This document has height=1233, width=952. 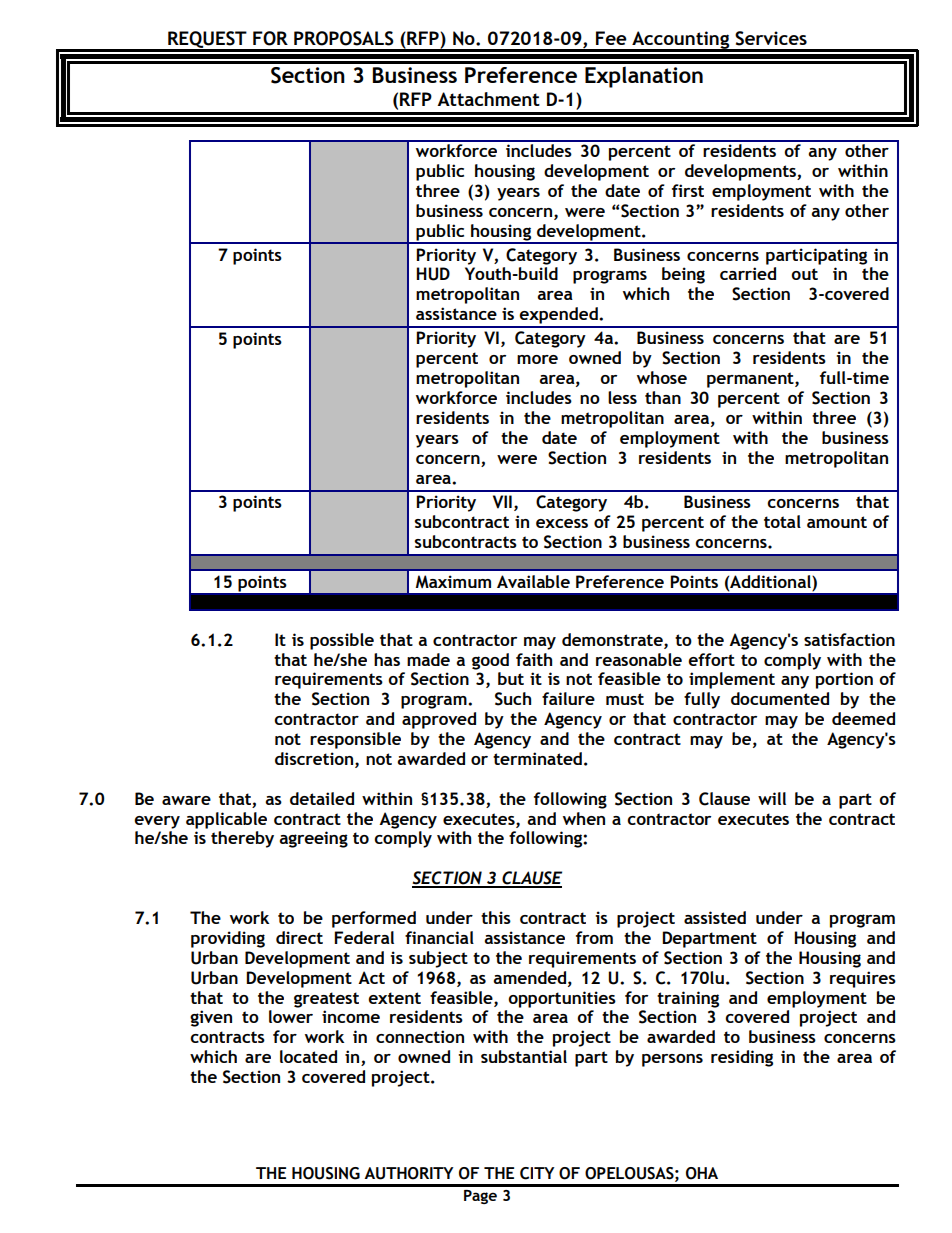 I want to click on possible, so click(x=342, y=641).
